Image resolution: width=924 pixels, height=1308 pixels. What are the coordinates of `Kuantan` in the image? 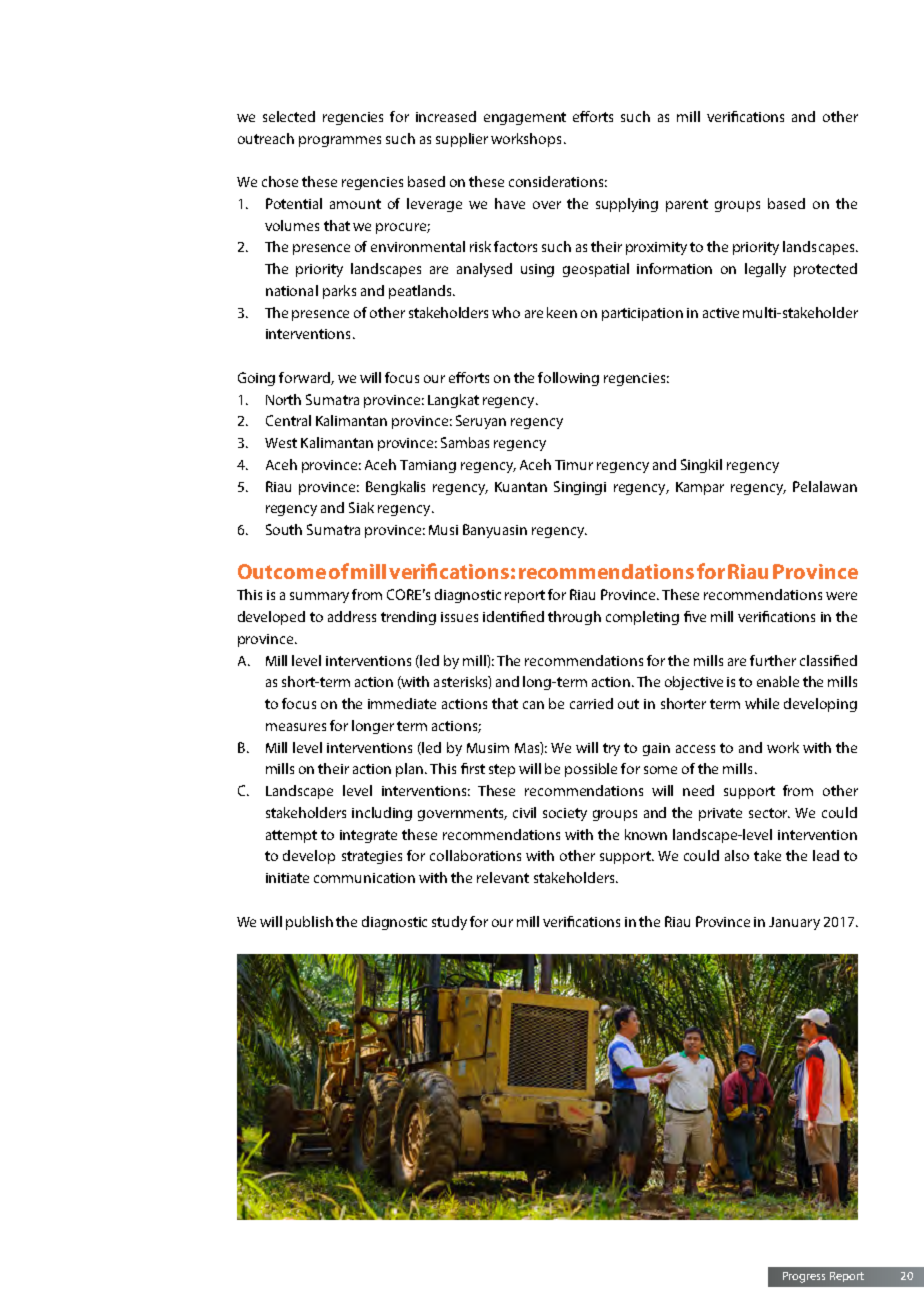 It's located at (521, 487).
